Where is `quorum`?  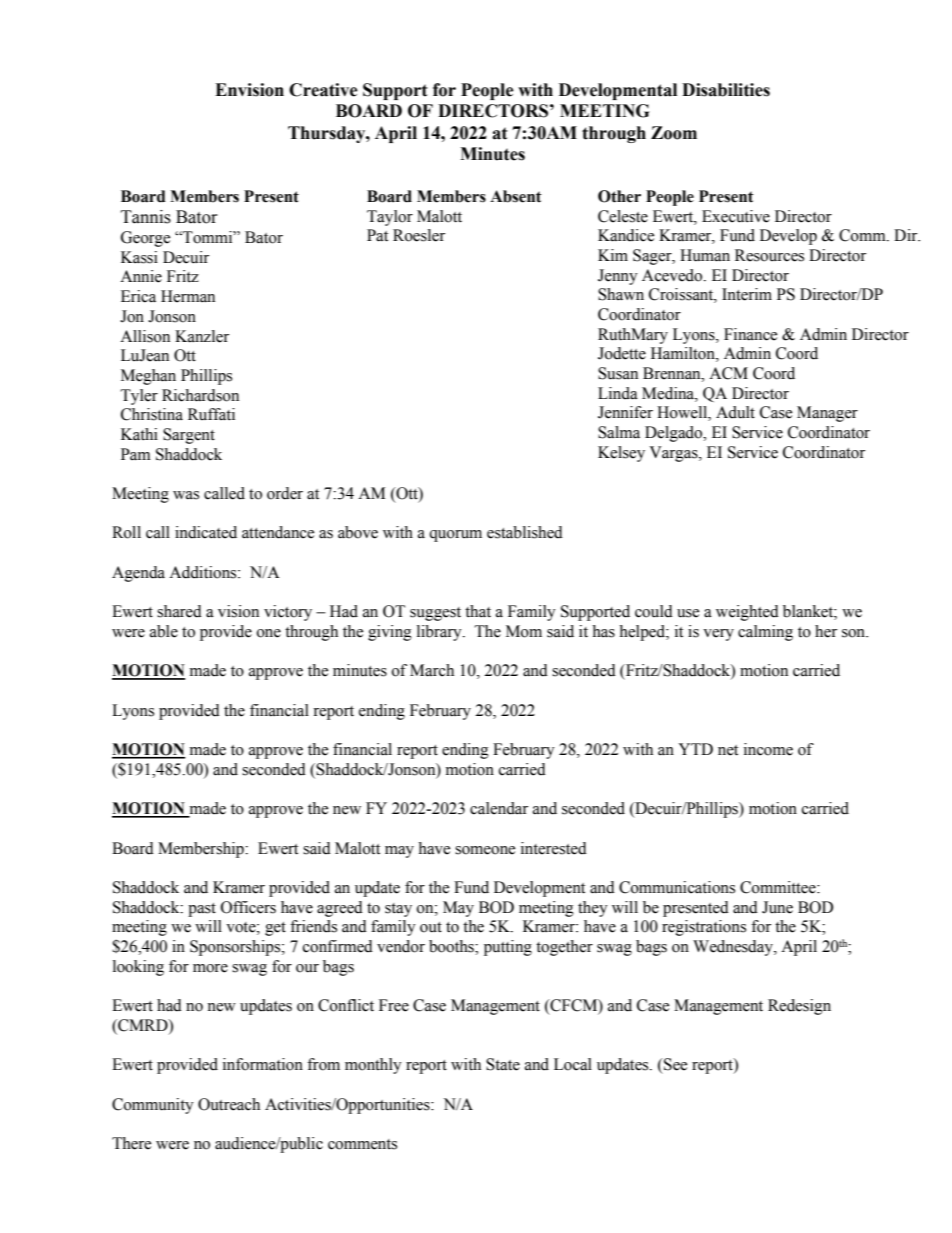 quorum is located at coordinates (455, 536).
